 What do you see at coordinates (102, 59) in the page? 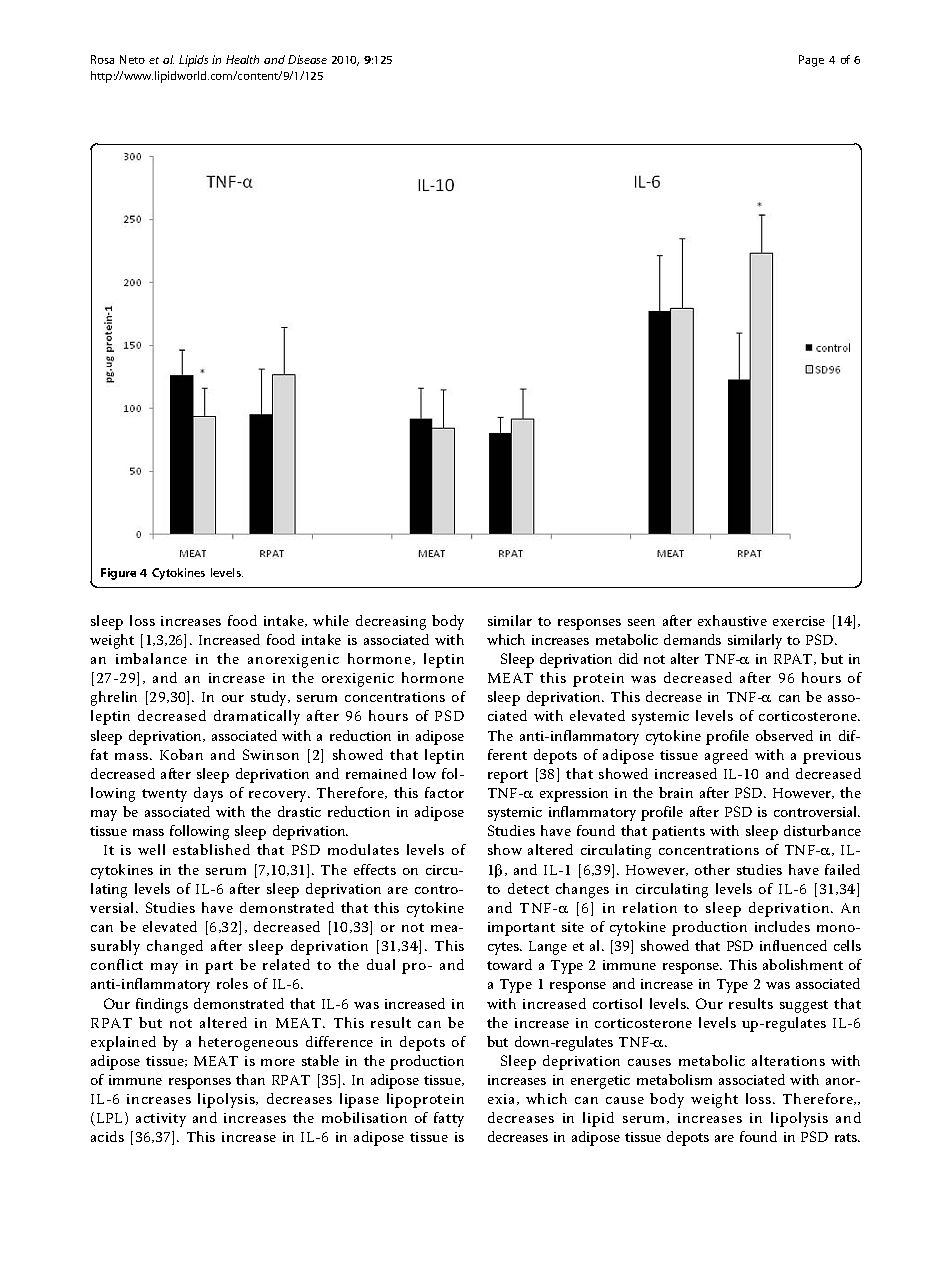
I see `Rosa` at bounding box center [102, 59].
